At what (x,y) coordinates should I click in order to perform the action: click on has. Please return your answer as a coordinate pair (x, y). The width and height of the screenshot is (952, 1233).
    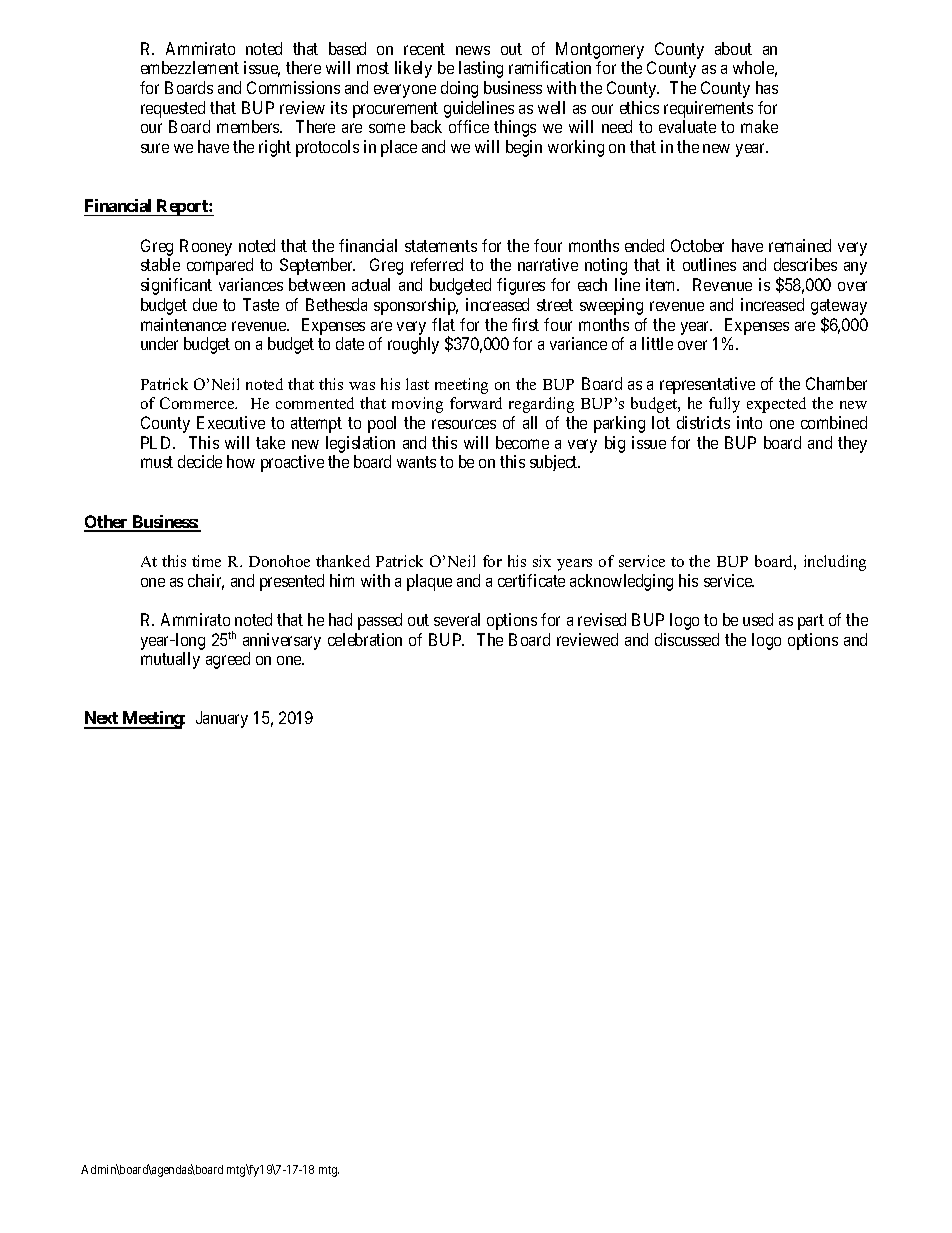
    Looking at the image, I should click on (767, 87).
